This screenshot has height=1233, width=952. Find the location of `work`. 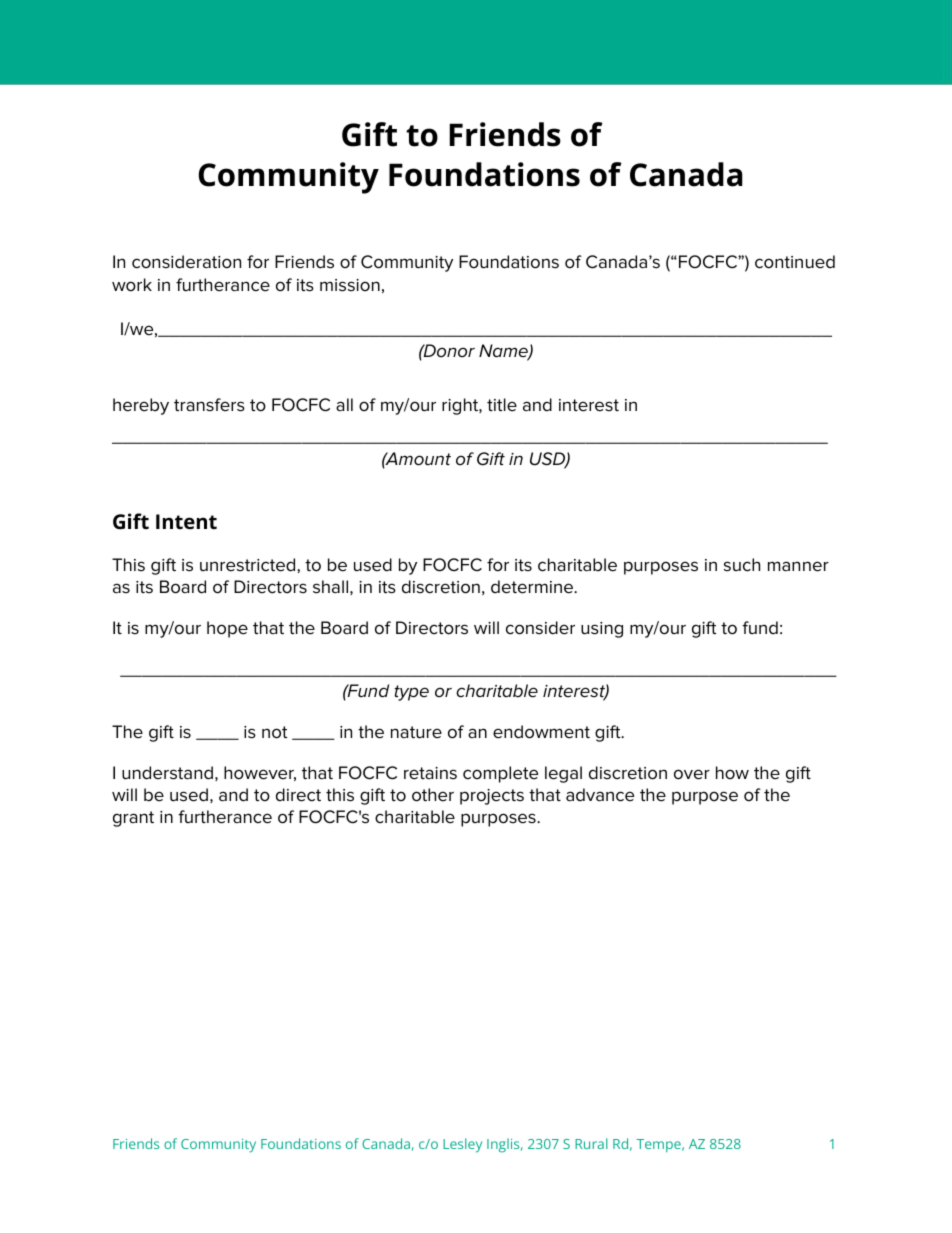

work is located at coordinates (132, 285).
